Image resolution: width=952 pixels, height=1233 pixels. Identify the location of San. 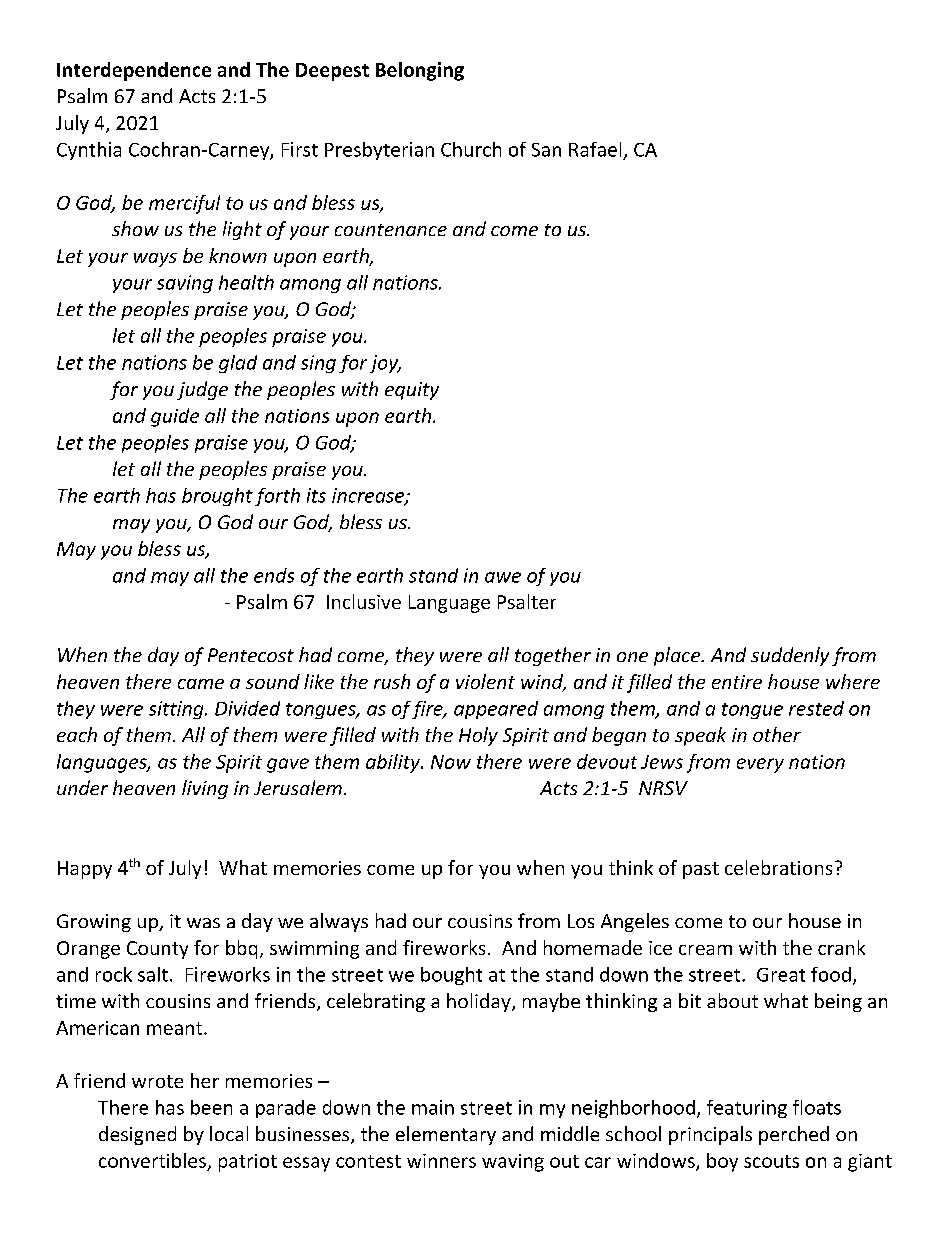
(546, 150).
